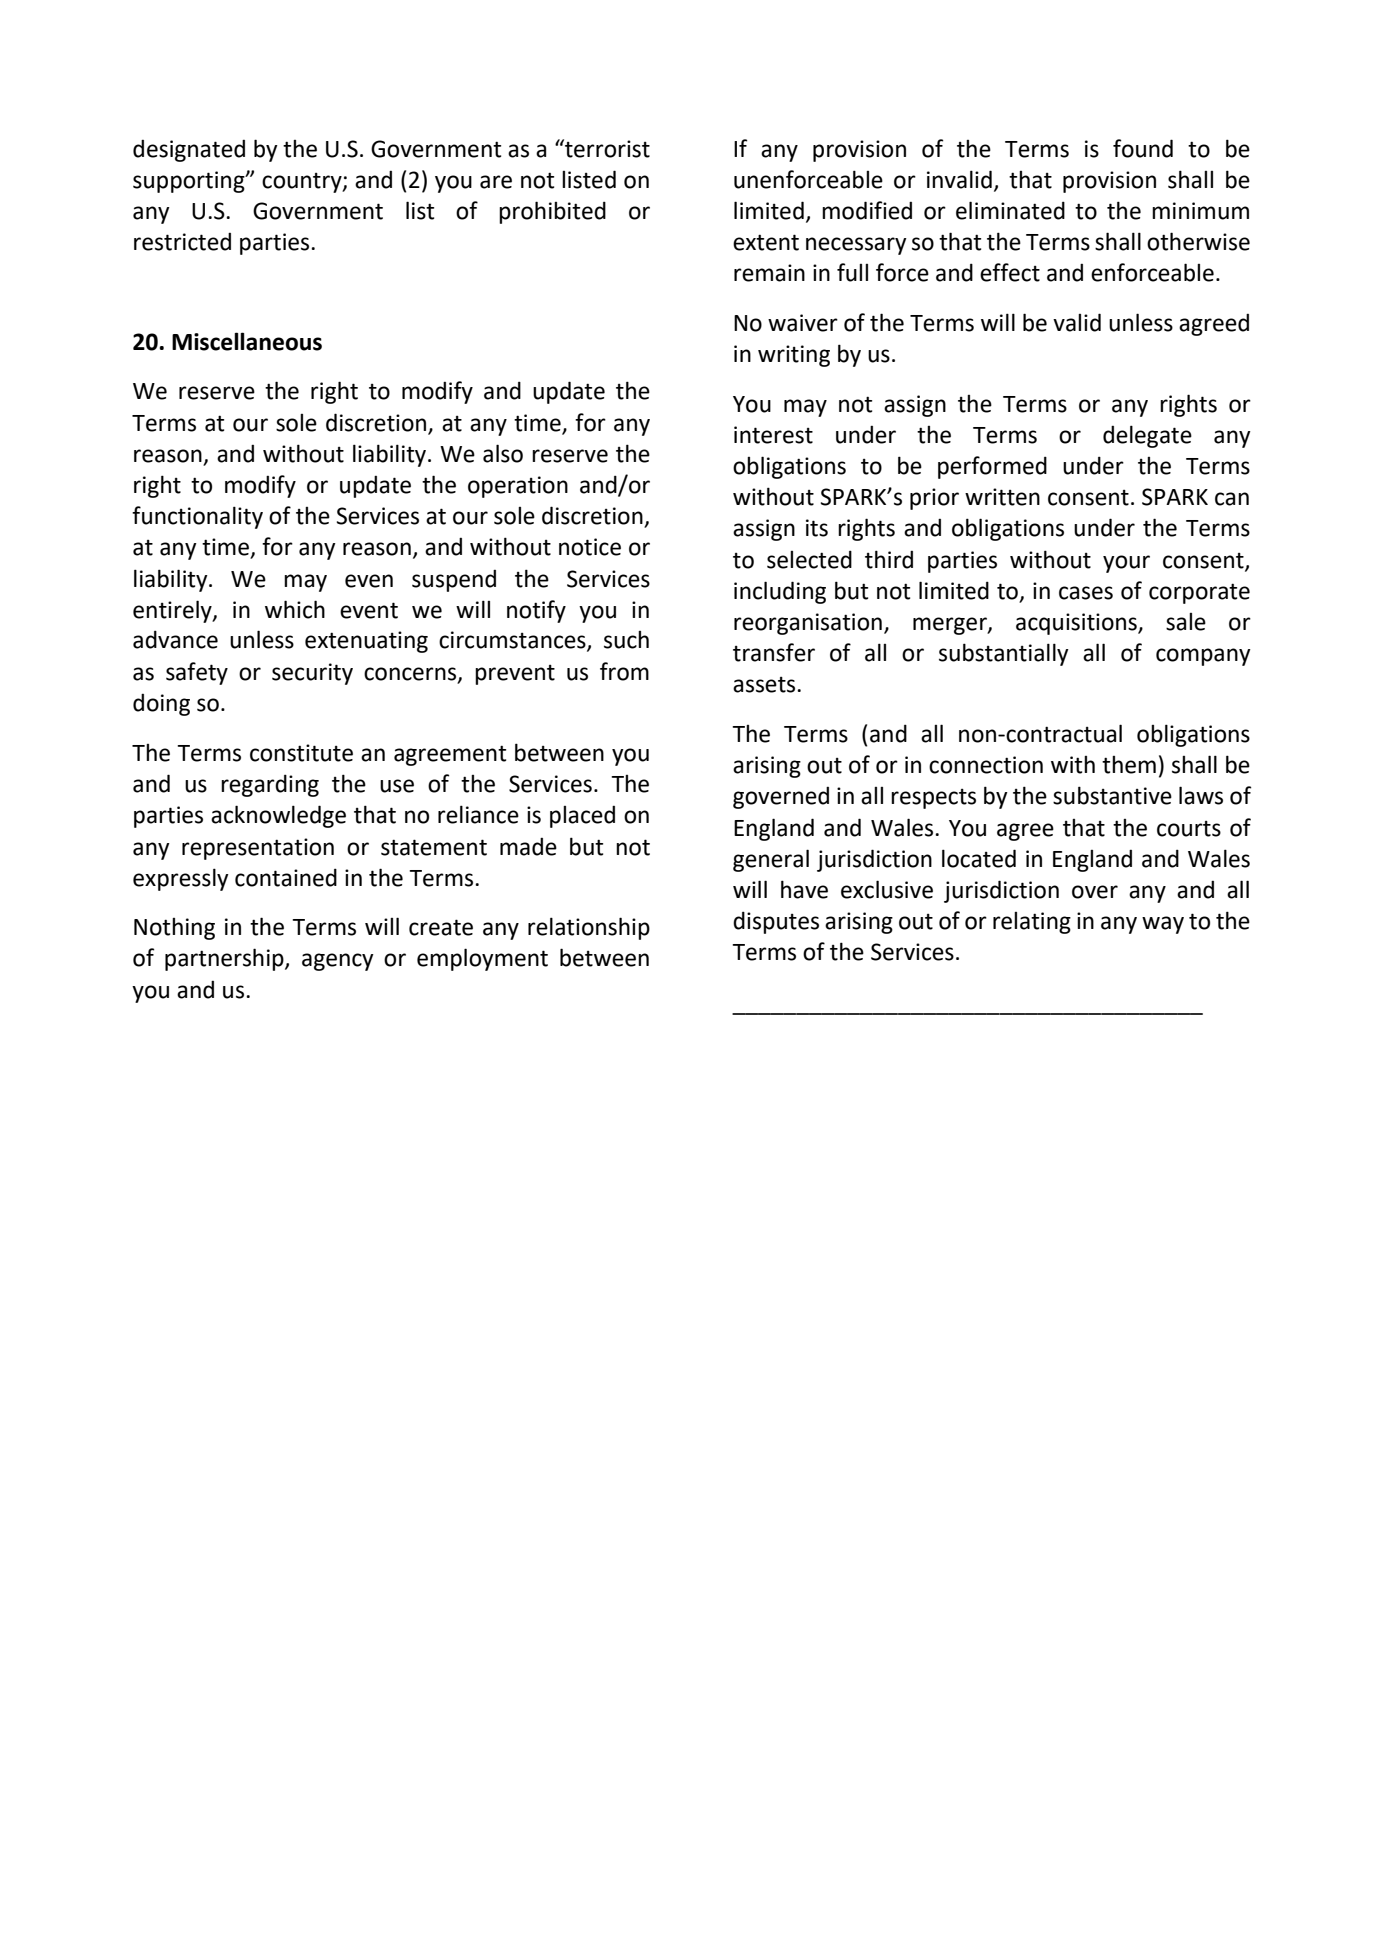 The height and width of the screenshot is (1954, 1381). Describe the element at coordinates (338, 962) in the screenshot. I see `agency` at that location.
